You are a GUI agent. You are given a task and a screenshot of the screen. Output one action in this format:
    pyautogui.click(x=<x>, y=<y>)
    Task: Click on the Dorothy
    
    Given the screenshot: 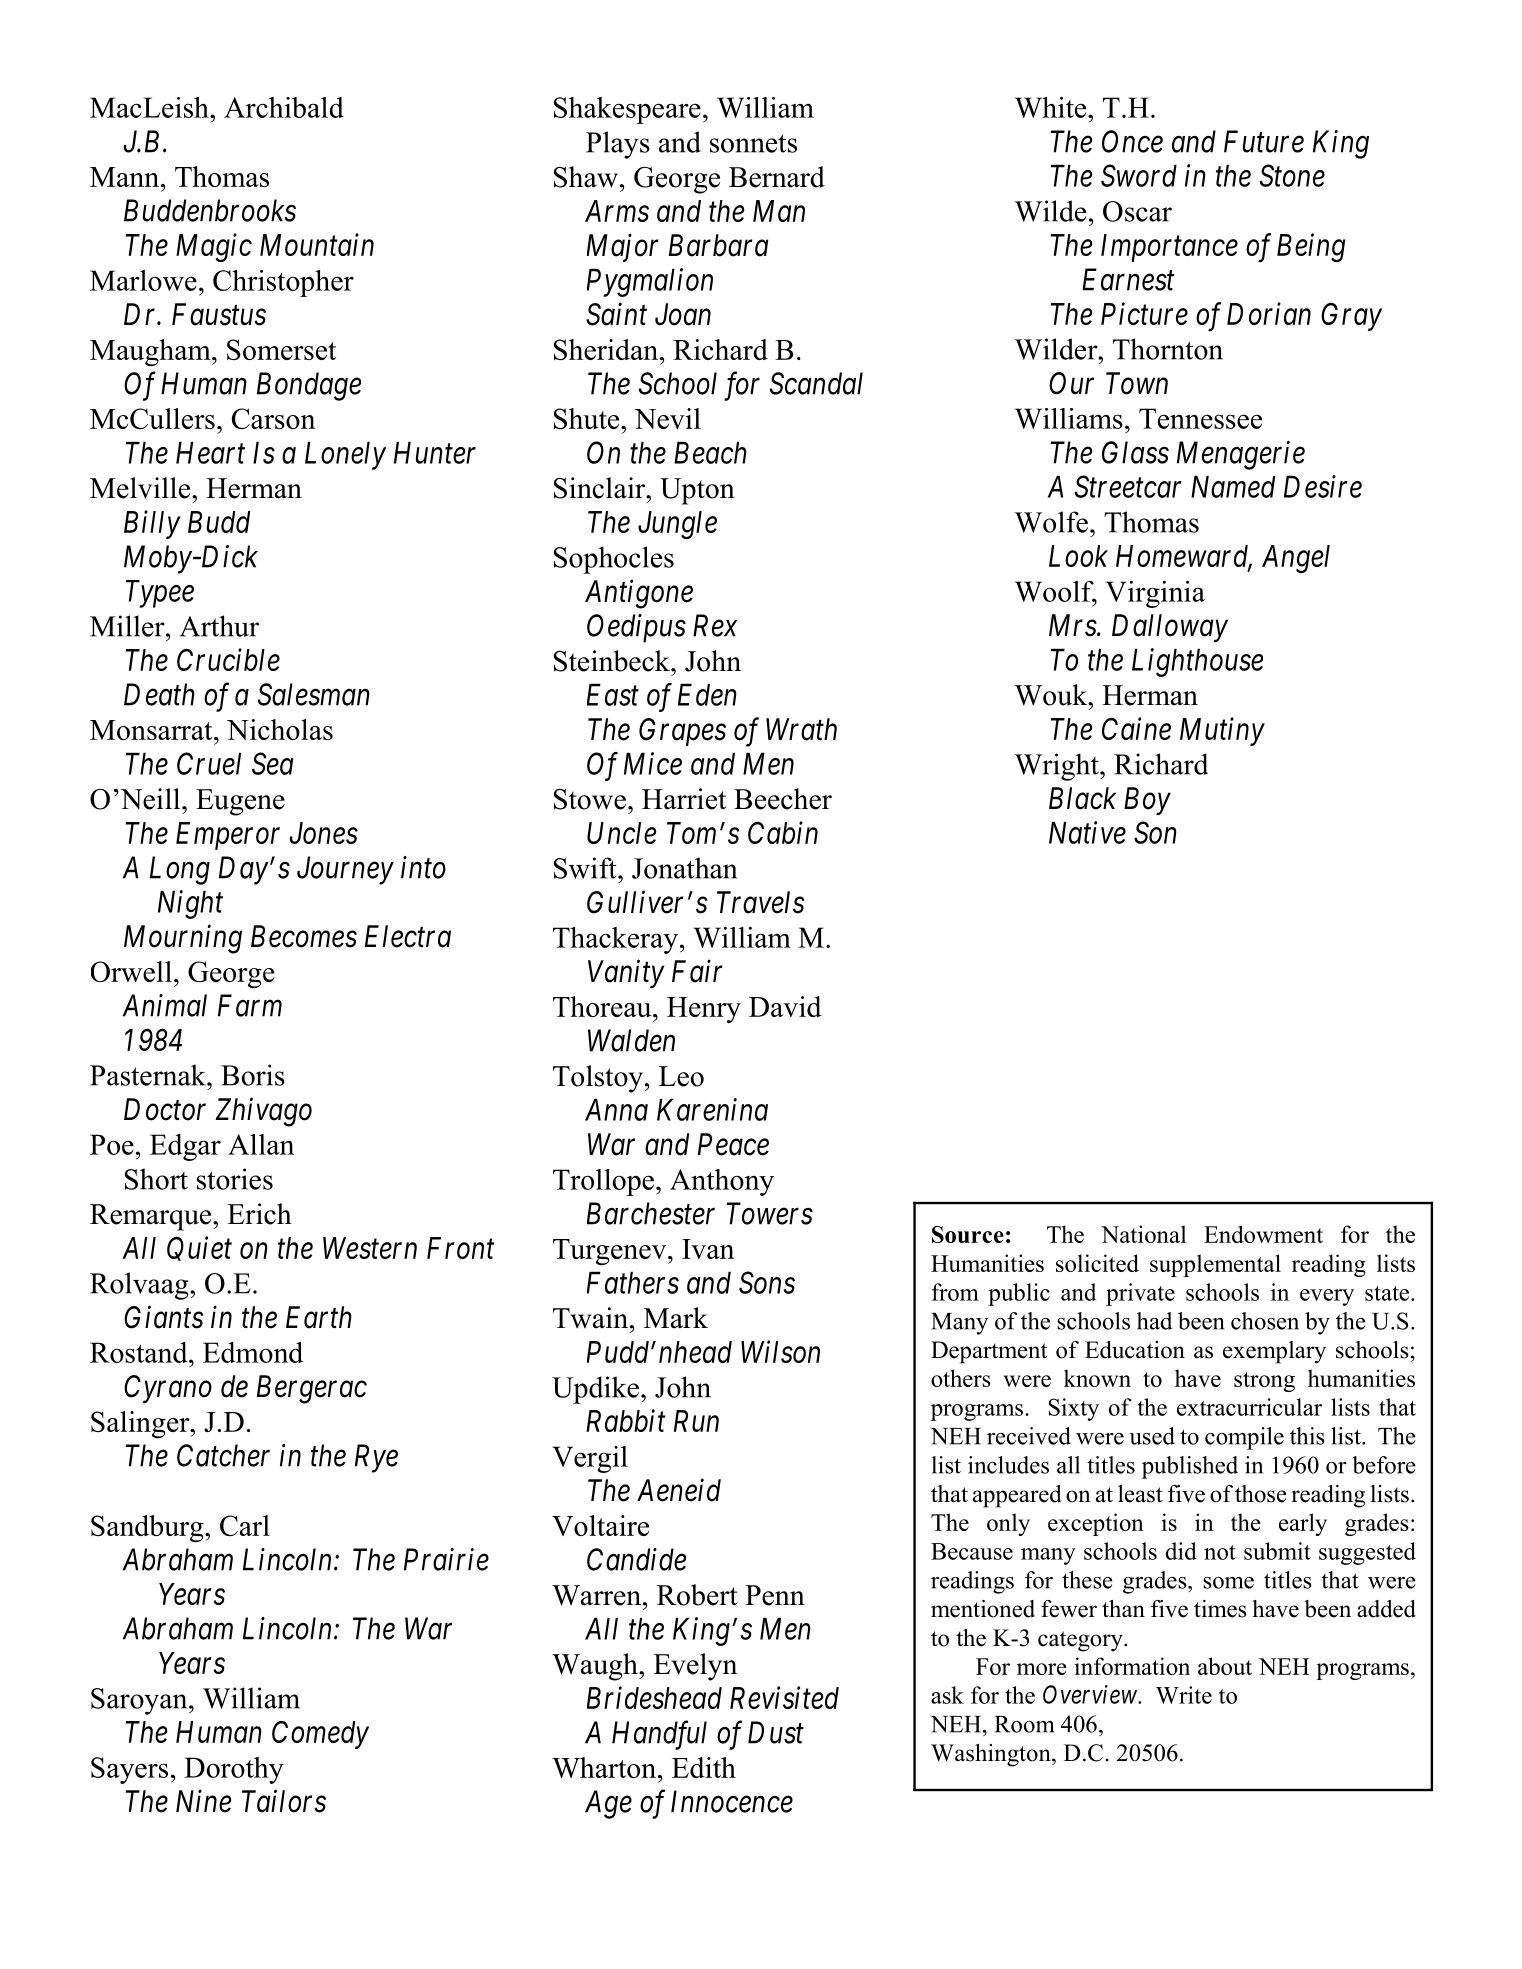 What is the action you would take?
    pyautogui.click(x=234, y=1770)
